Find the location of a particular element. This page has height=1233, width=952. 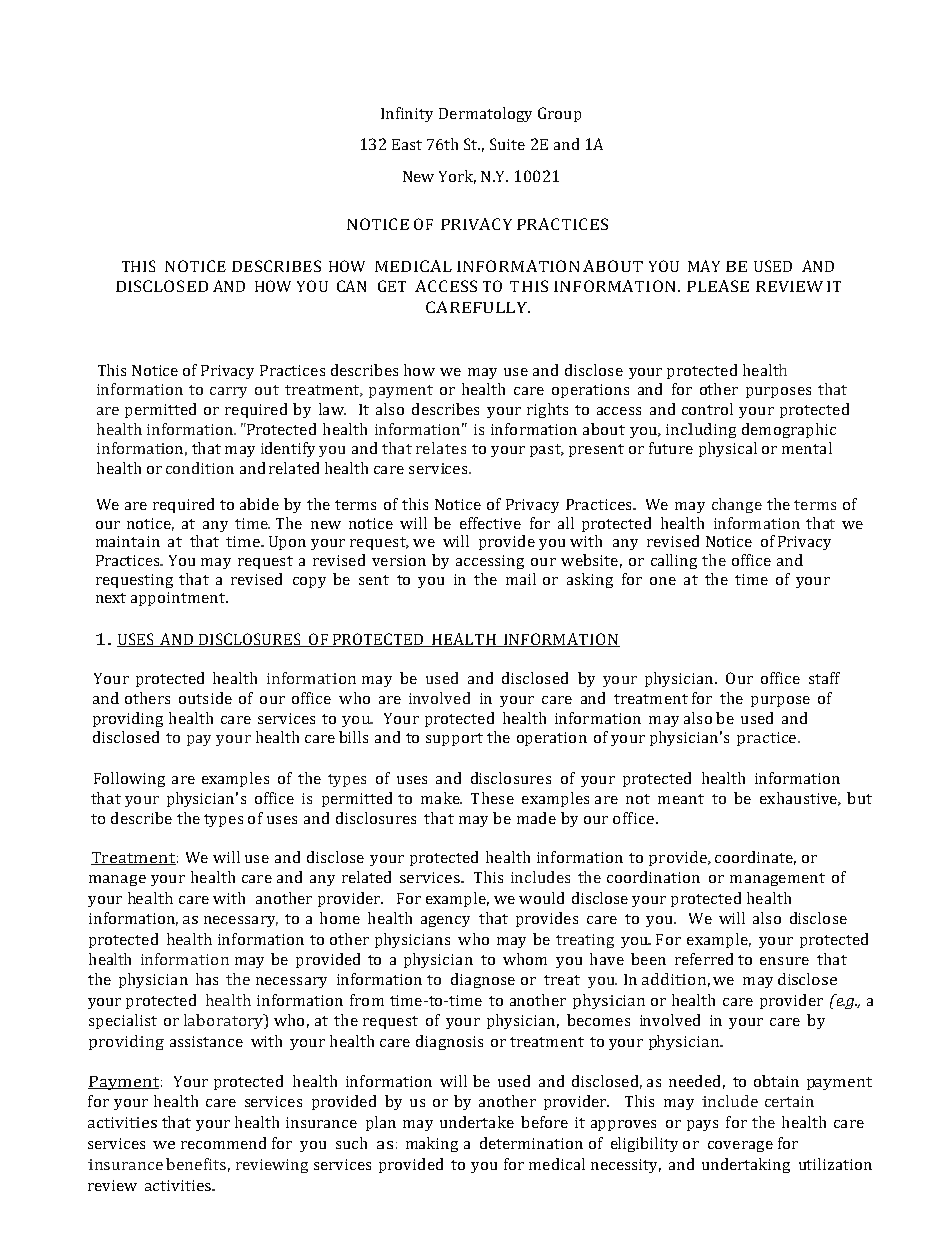

condition is located at coordinates (200, 468).
